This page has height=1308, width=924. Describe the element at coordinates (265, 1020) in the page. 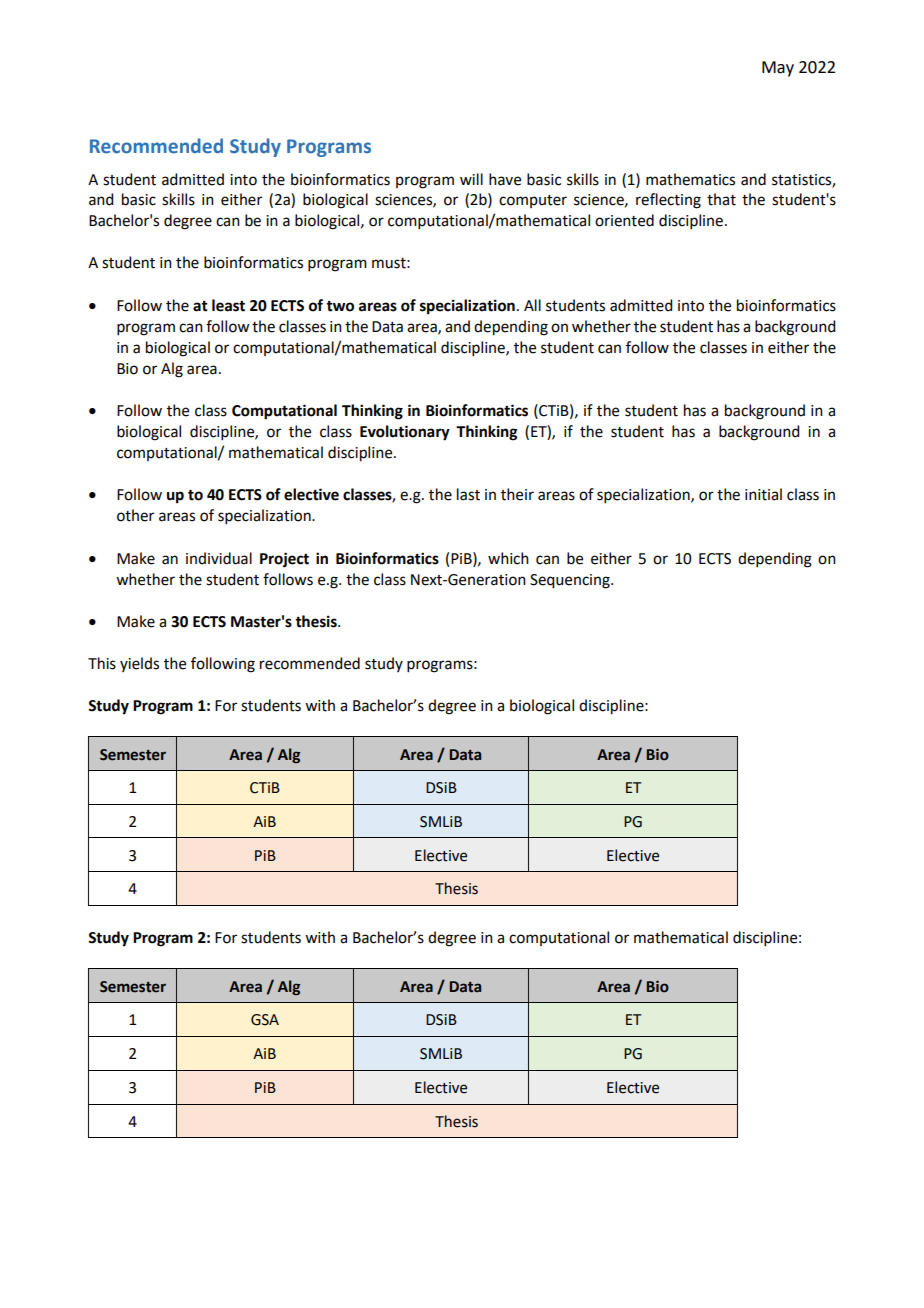

I see `GSA` at that location.
